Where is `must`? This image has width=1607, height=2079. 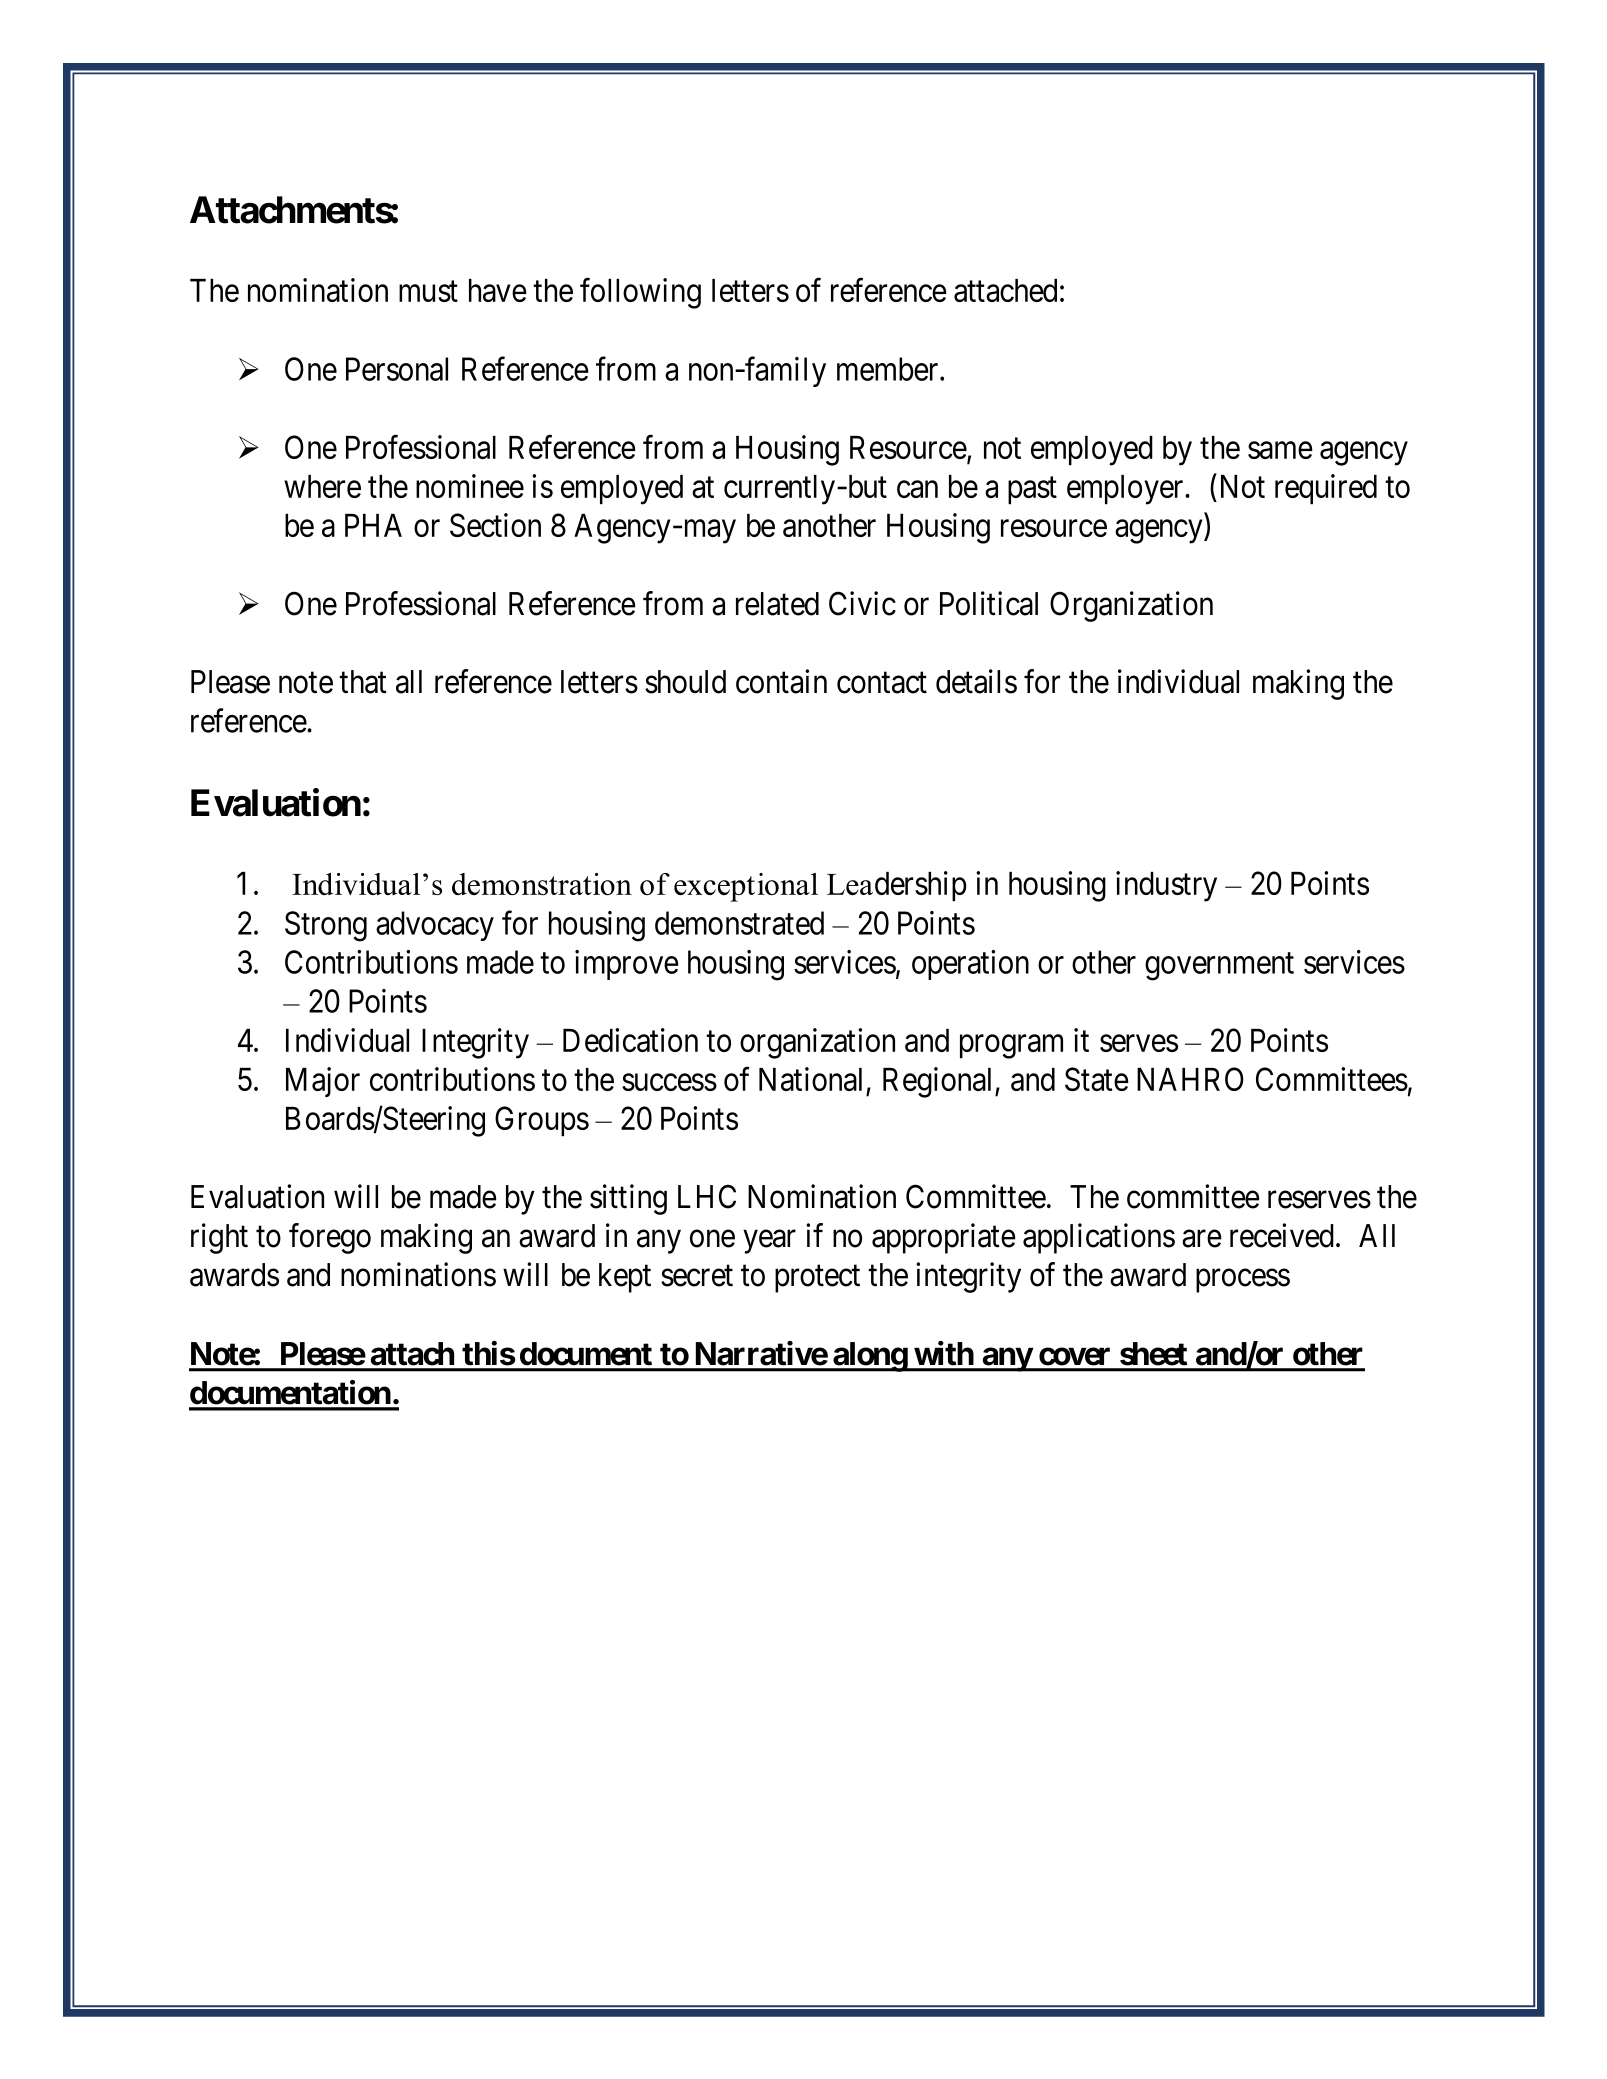
must is located at coordinates (428, 291).
